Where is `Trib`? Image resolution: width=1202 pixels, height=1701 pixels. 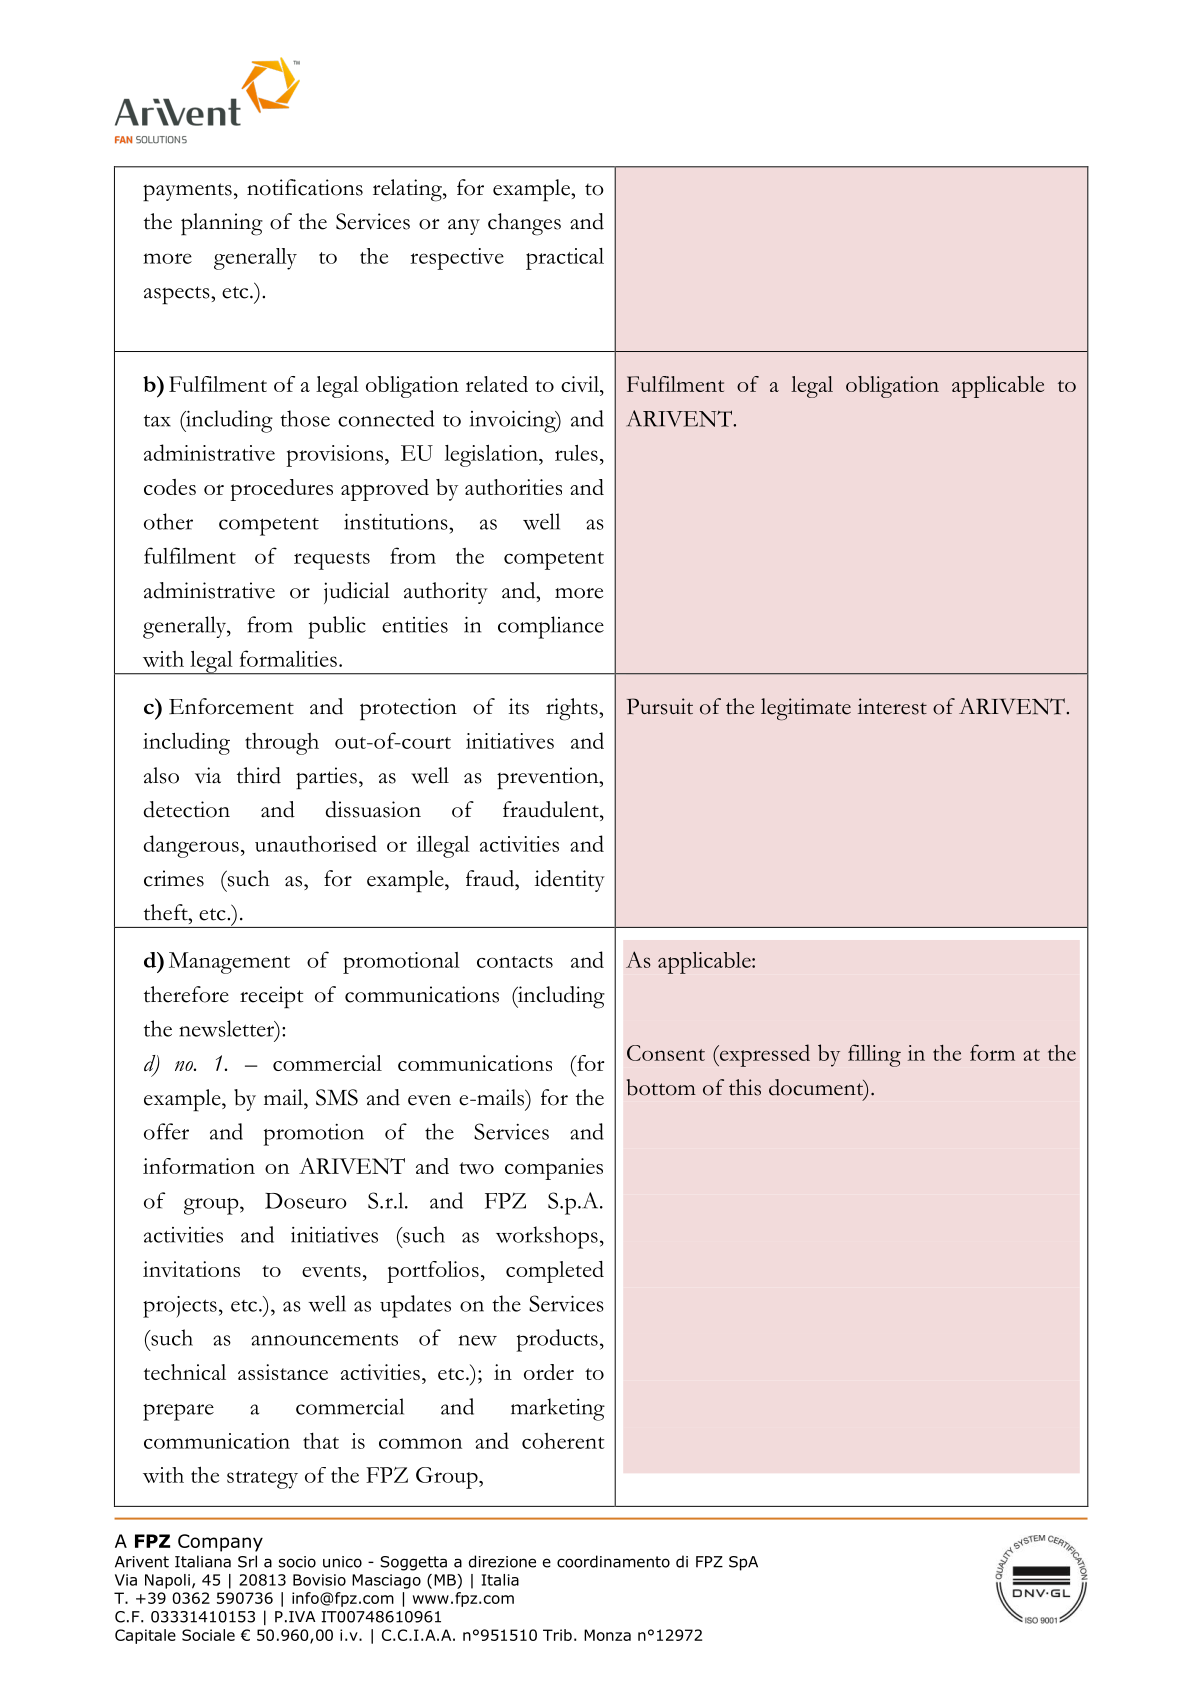
Trib is located at coordinates (557, 1635).
